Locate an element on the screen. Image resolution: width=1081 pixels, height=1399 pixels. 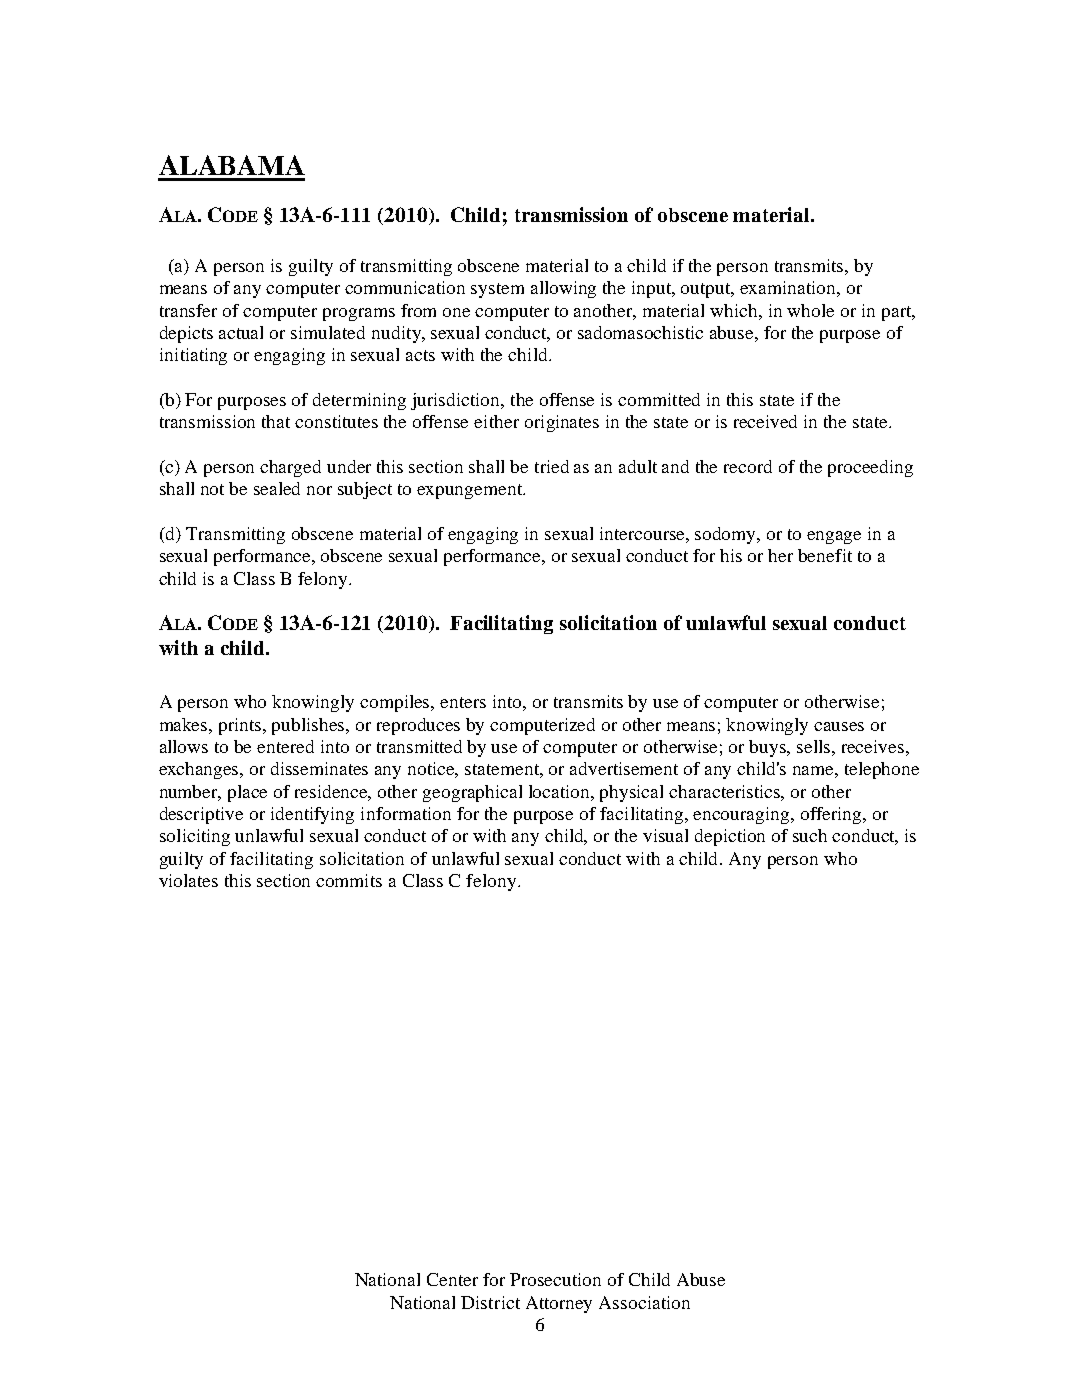
sealed is located at coordinates (277, 488).
